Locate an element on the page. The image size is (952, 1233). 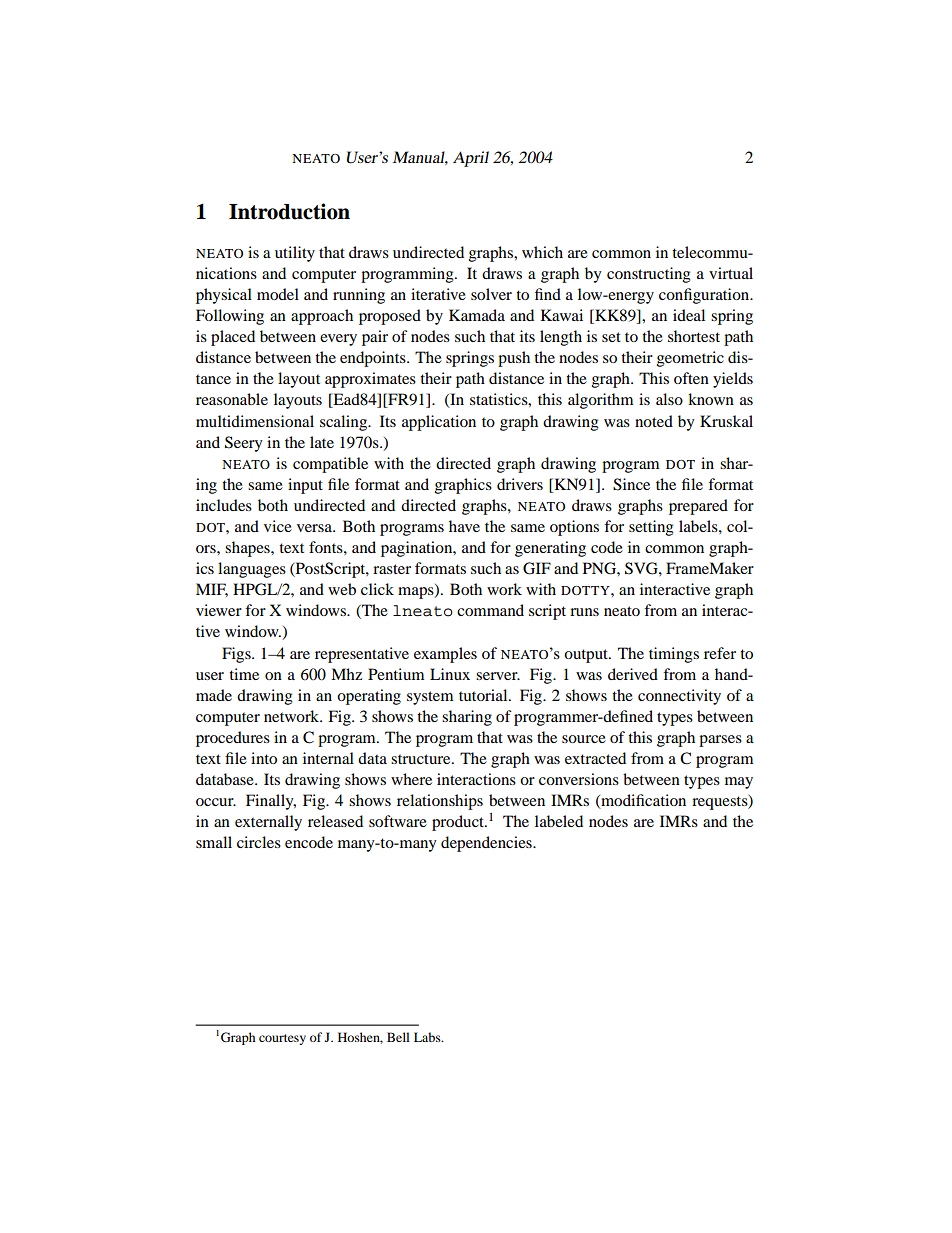
connectivity is located at coordinates (679, 697).
